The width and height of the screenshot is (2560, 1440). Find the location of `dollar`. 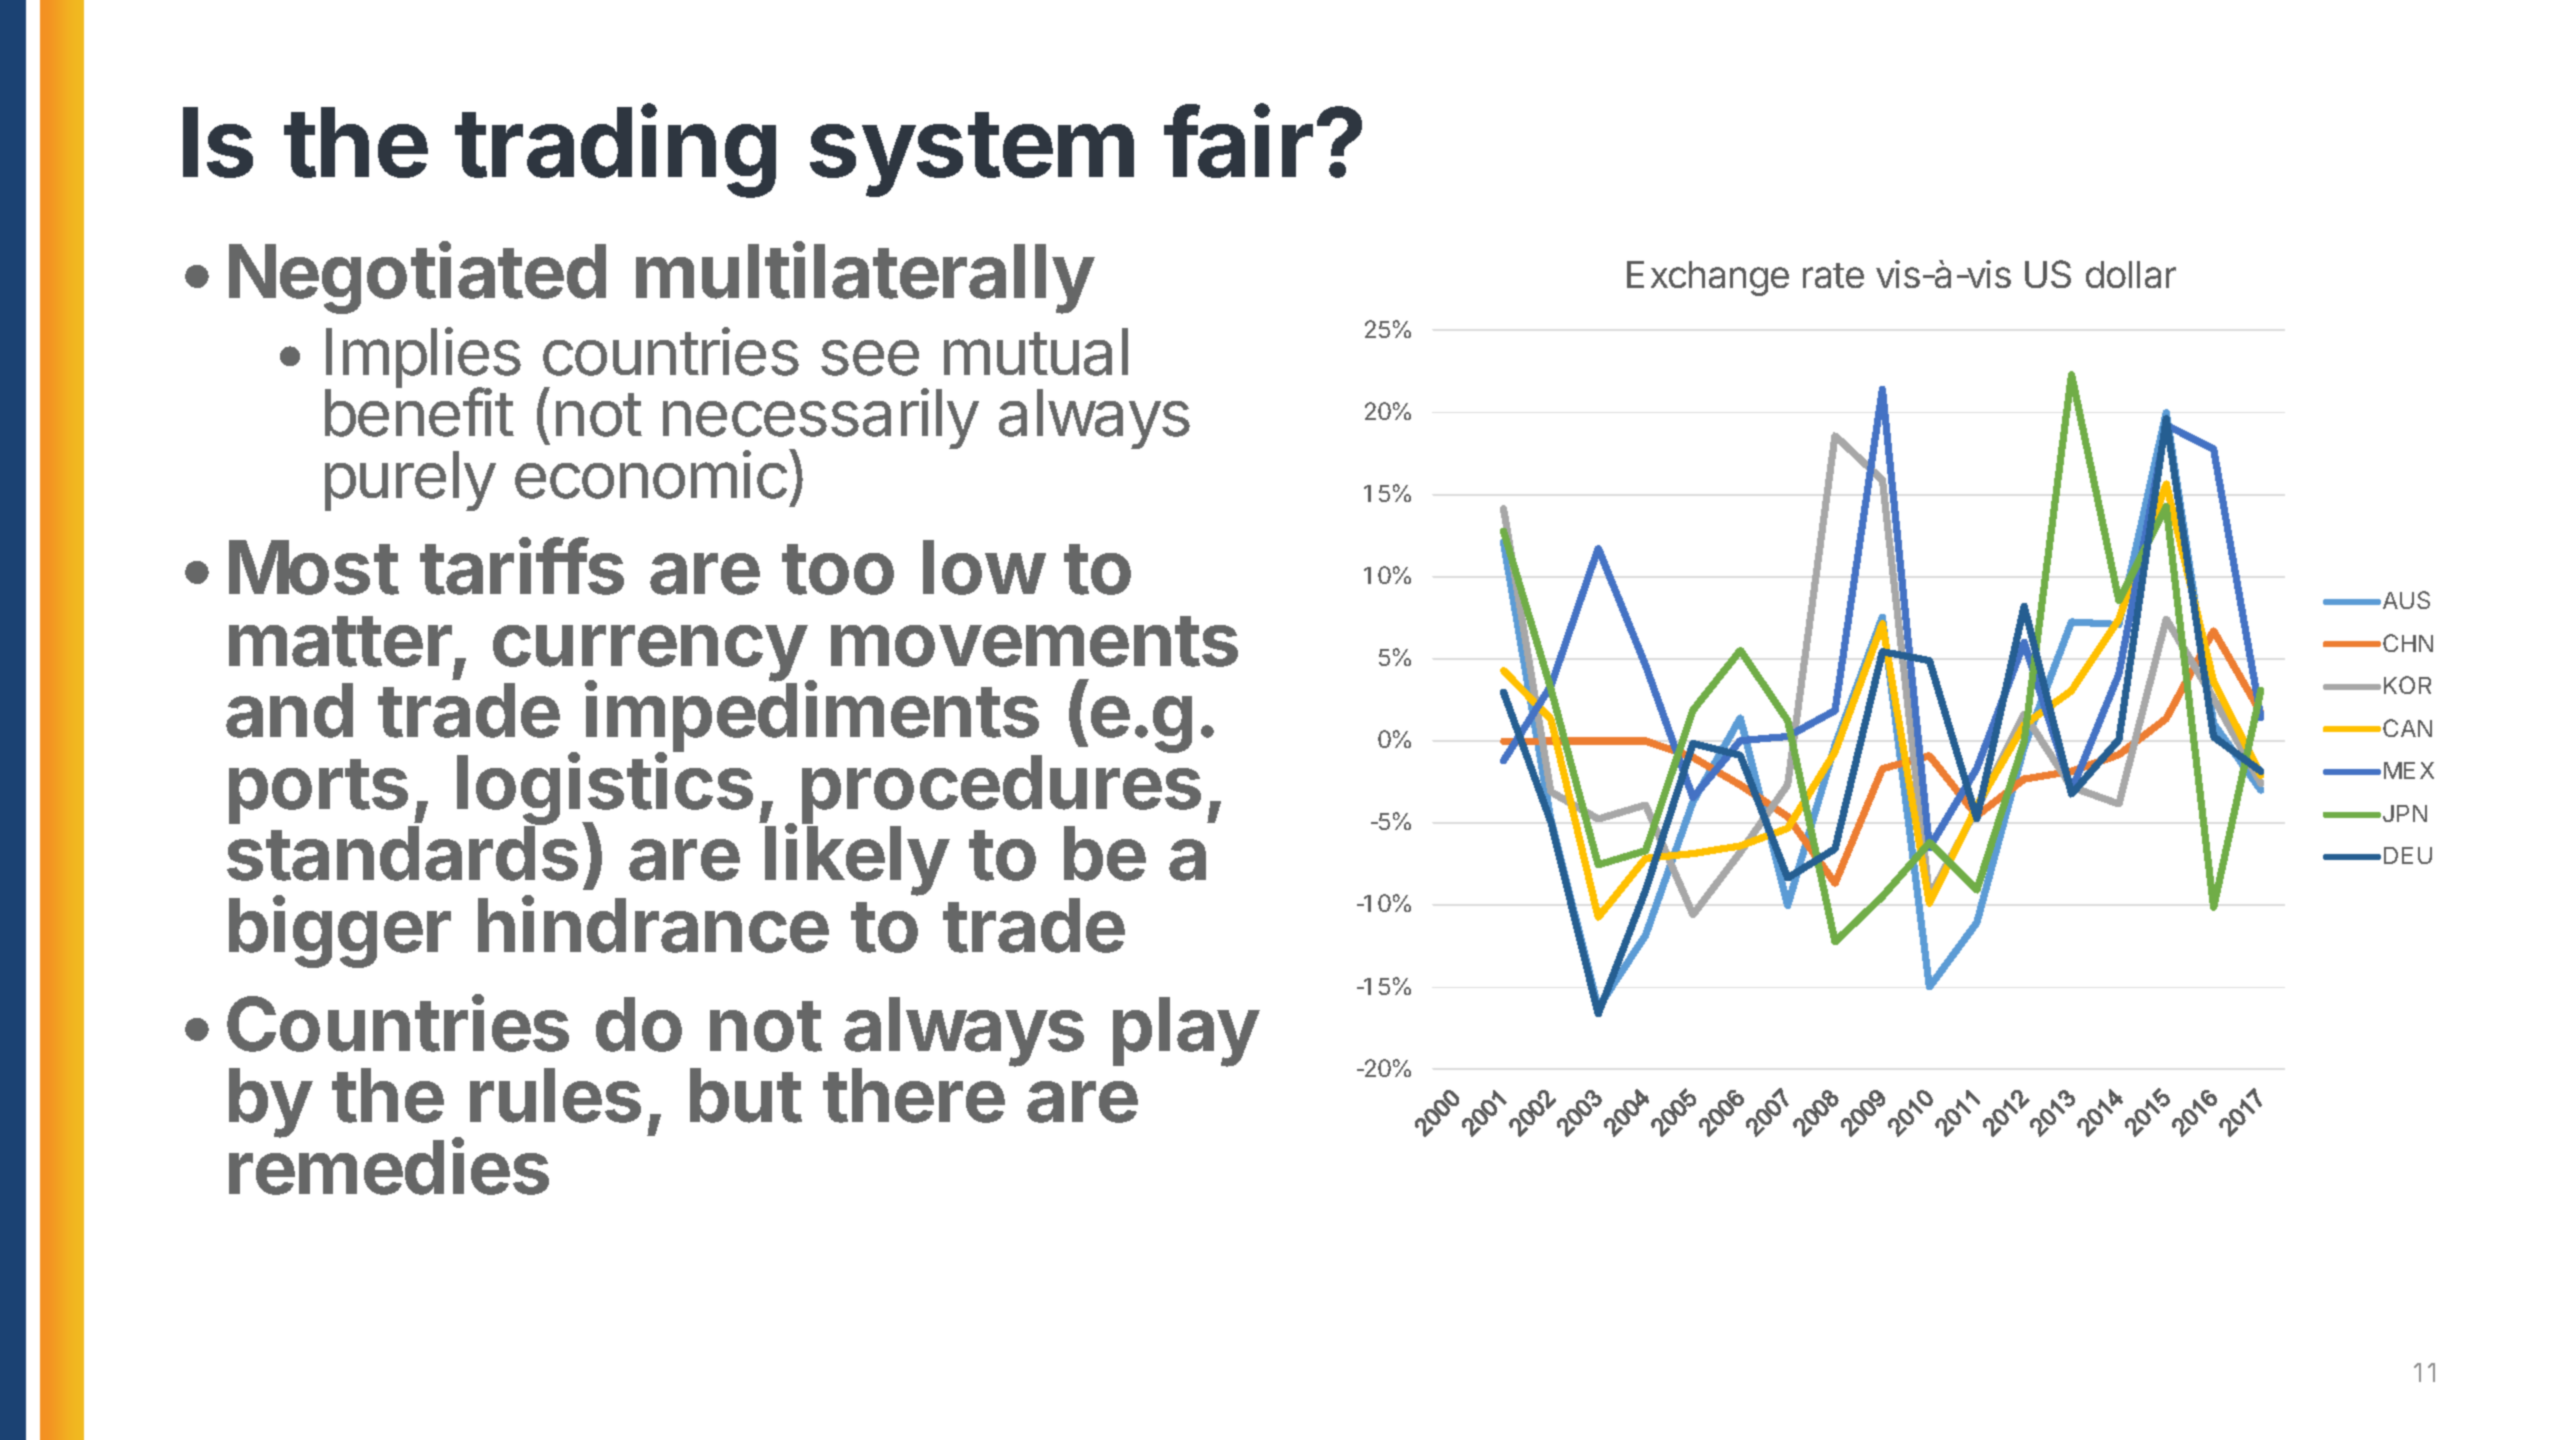

dollar is located at coordinates (2131, 274).
